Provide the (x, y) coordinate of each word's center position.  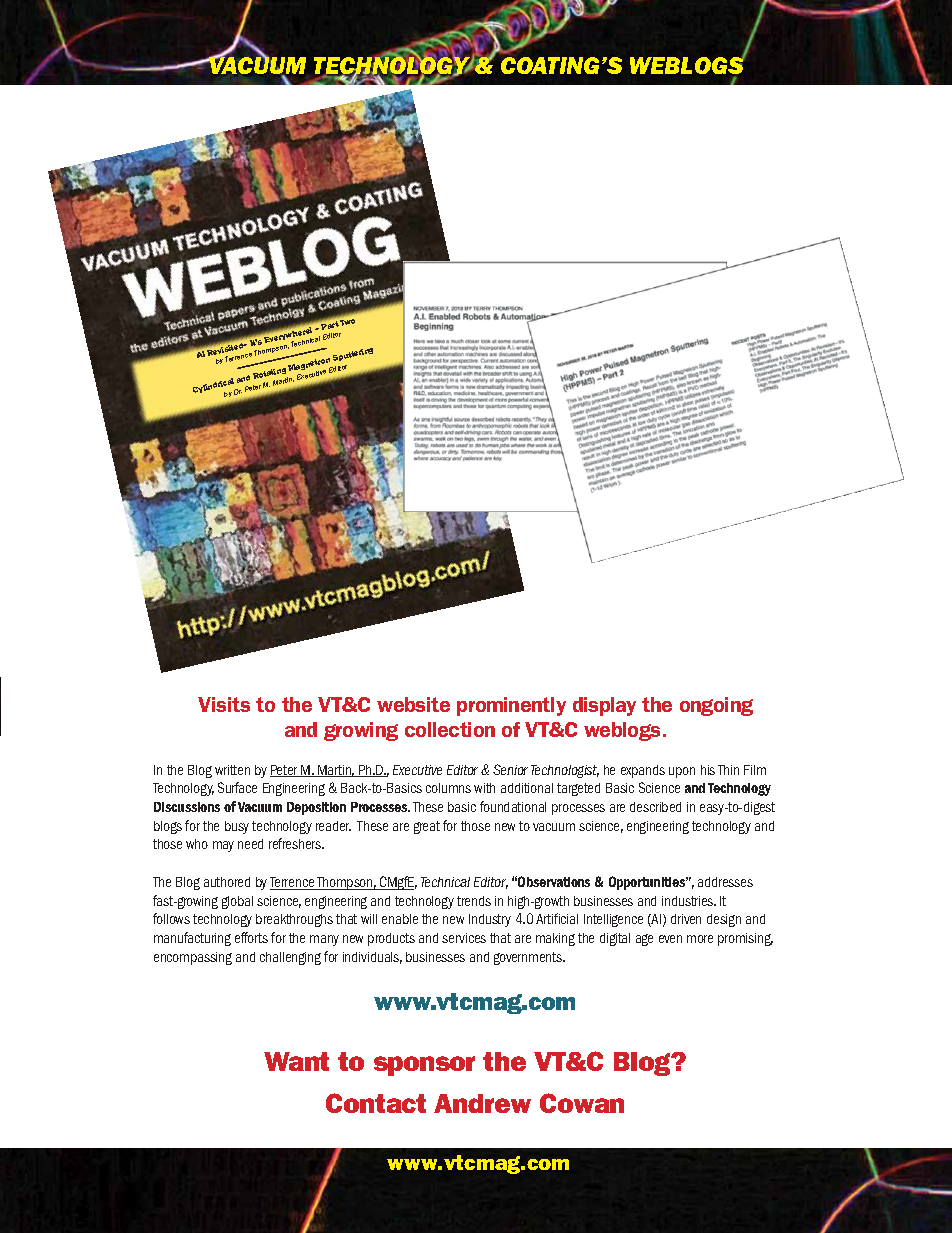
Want (296, 1061)
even (670, 939)
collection (450, 729)
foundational (513, 806)
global (237, 902)
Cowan (582, 1103)
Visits (224, 704)
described (655, 807)
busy (237, 827)
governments (529, 958)
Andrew (482, 1103)
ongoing (716, 706)
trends (474, 901)
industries (689, 901)
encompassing (193, 958)
